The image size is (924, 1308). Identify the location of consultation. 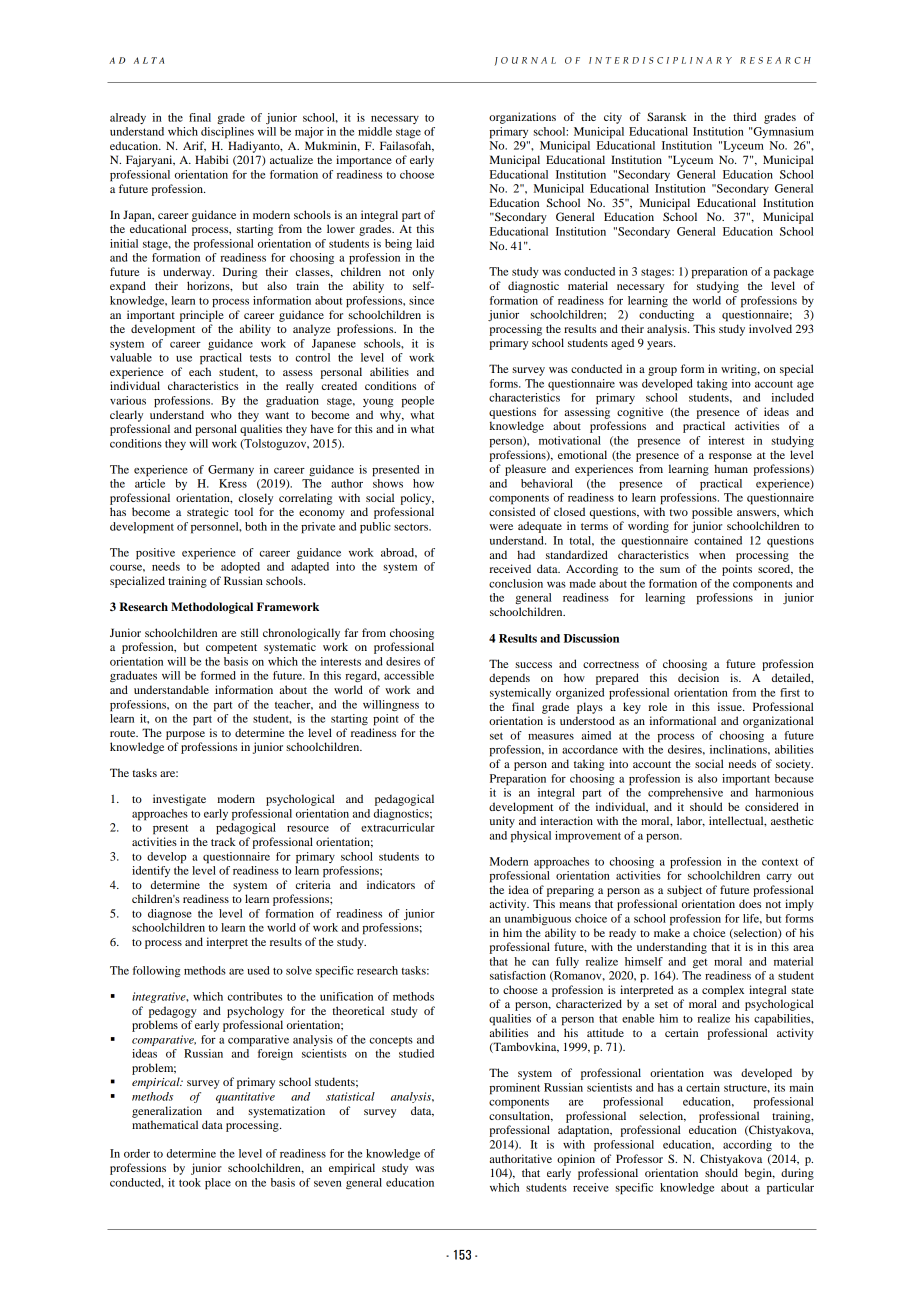
(521, 1116).
